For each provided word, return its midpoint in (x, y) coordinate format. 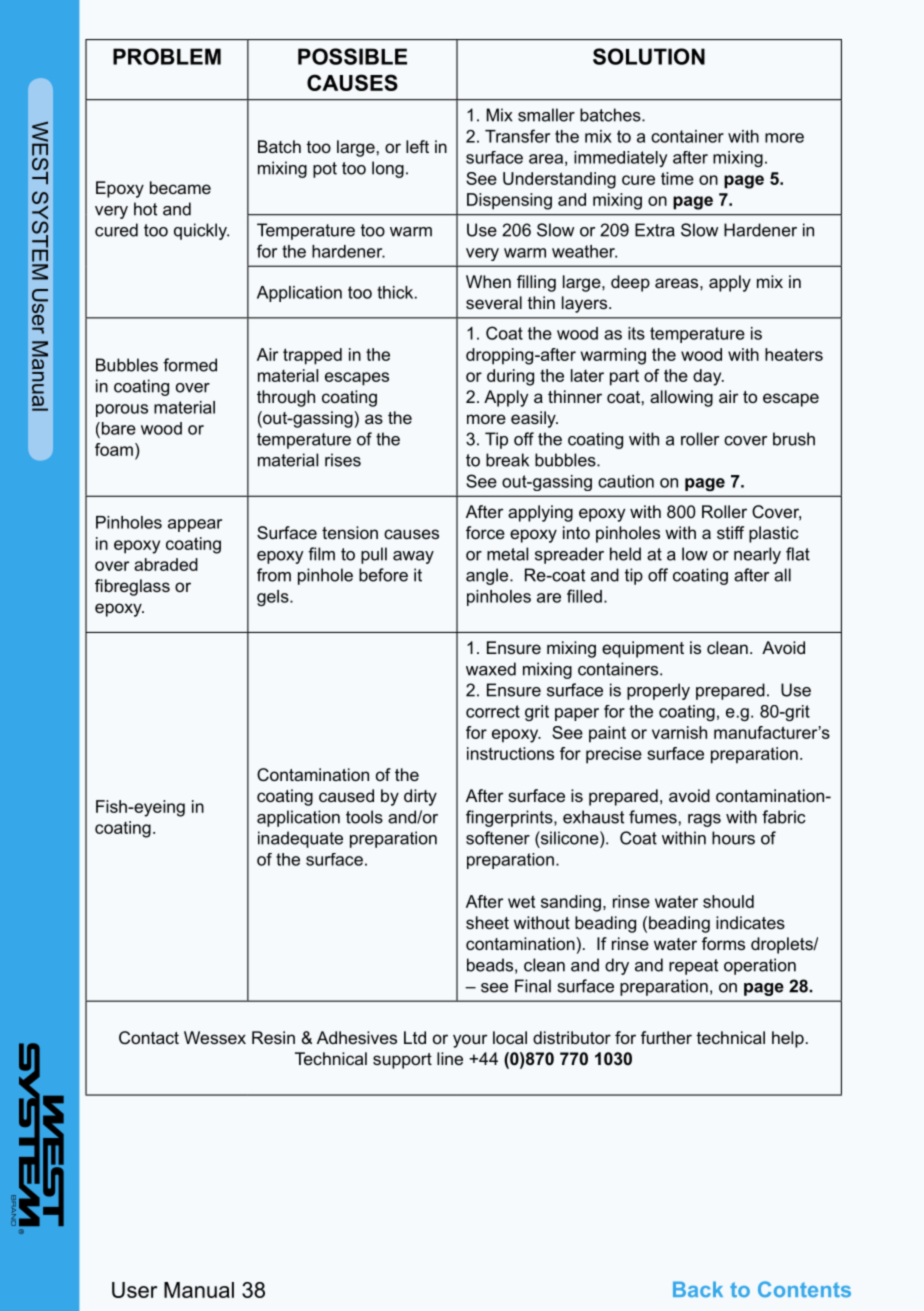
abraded (166, 564)
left (417, 146)
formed (190, 365)
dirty (420, 797)
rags (704, 820)
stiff (730, 532)
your (470, 1041)
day (708, 377)
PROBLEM (167, 56)
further (666, 1037)
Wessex (215, 1037)
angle (488, 576)
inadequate (300, 839)
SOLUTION (649, 56)
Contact (149, 1037)
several (494, 302)
